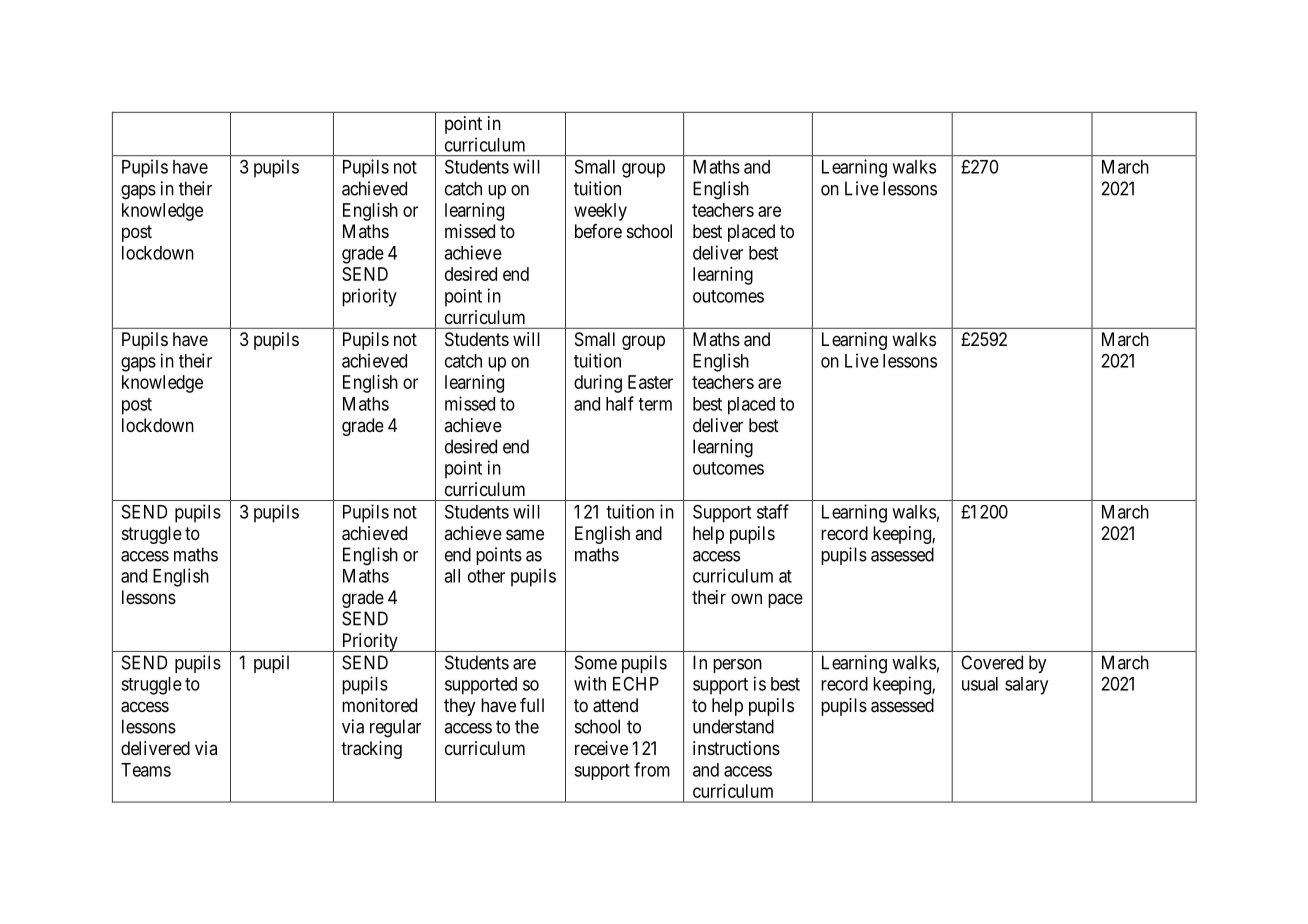  I want to click on other, so click(486, 576).
